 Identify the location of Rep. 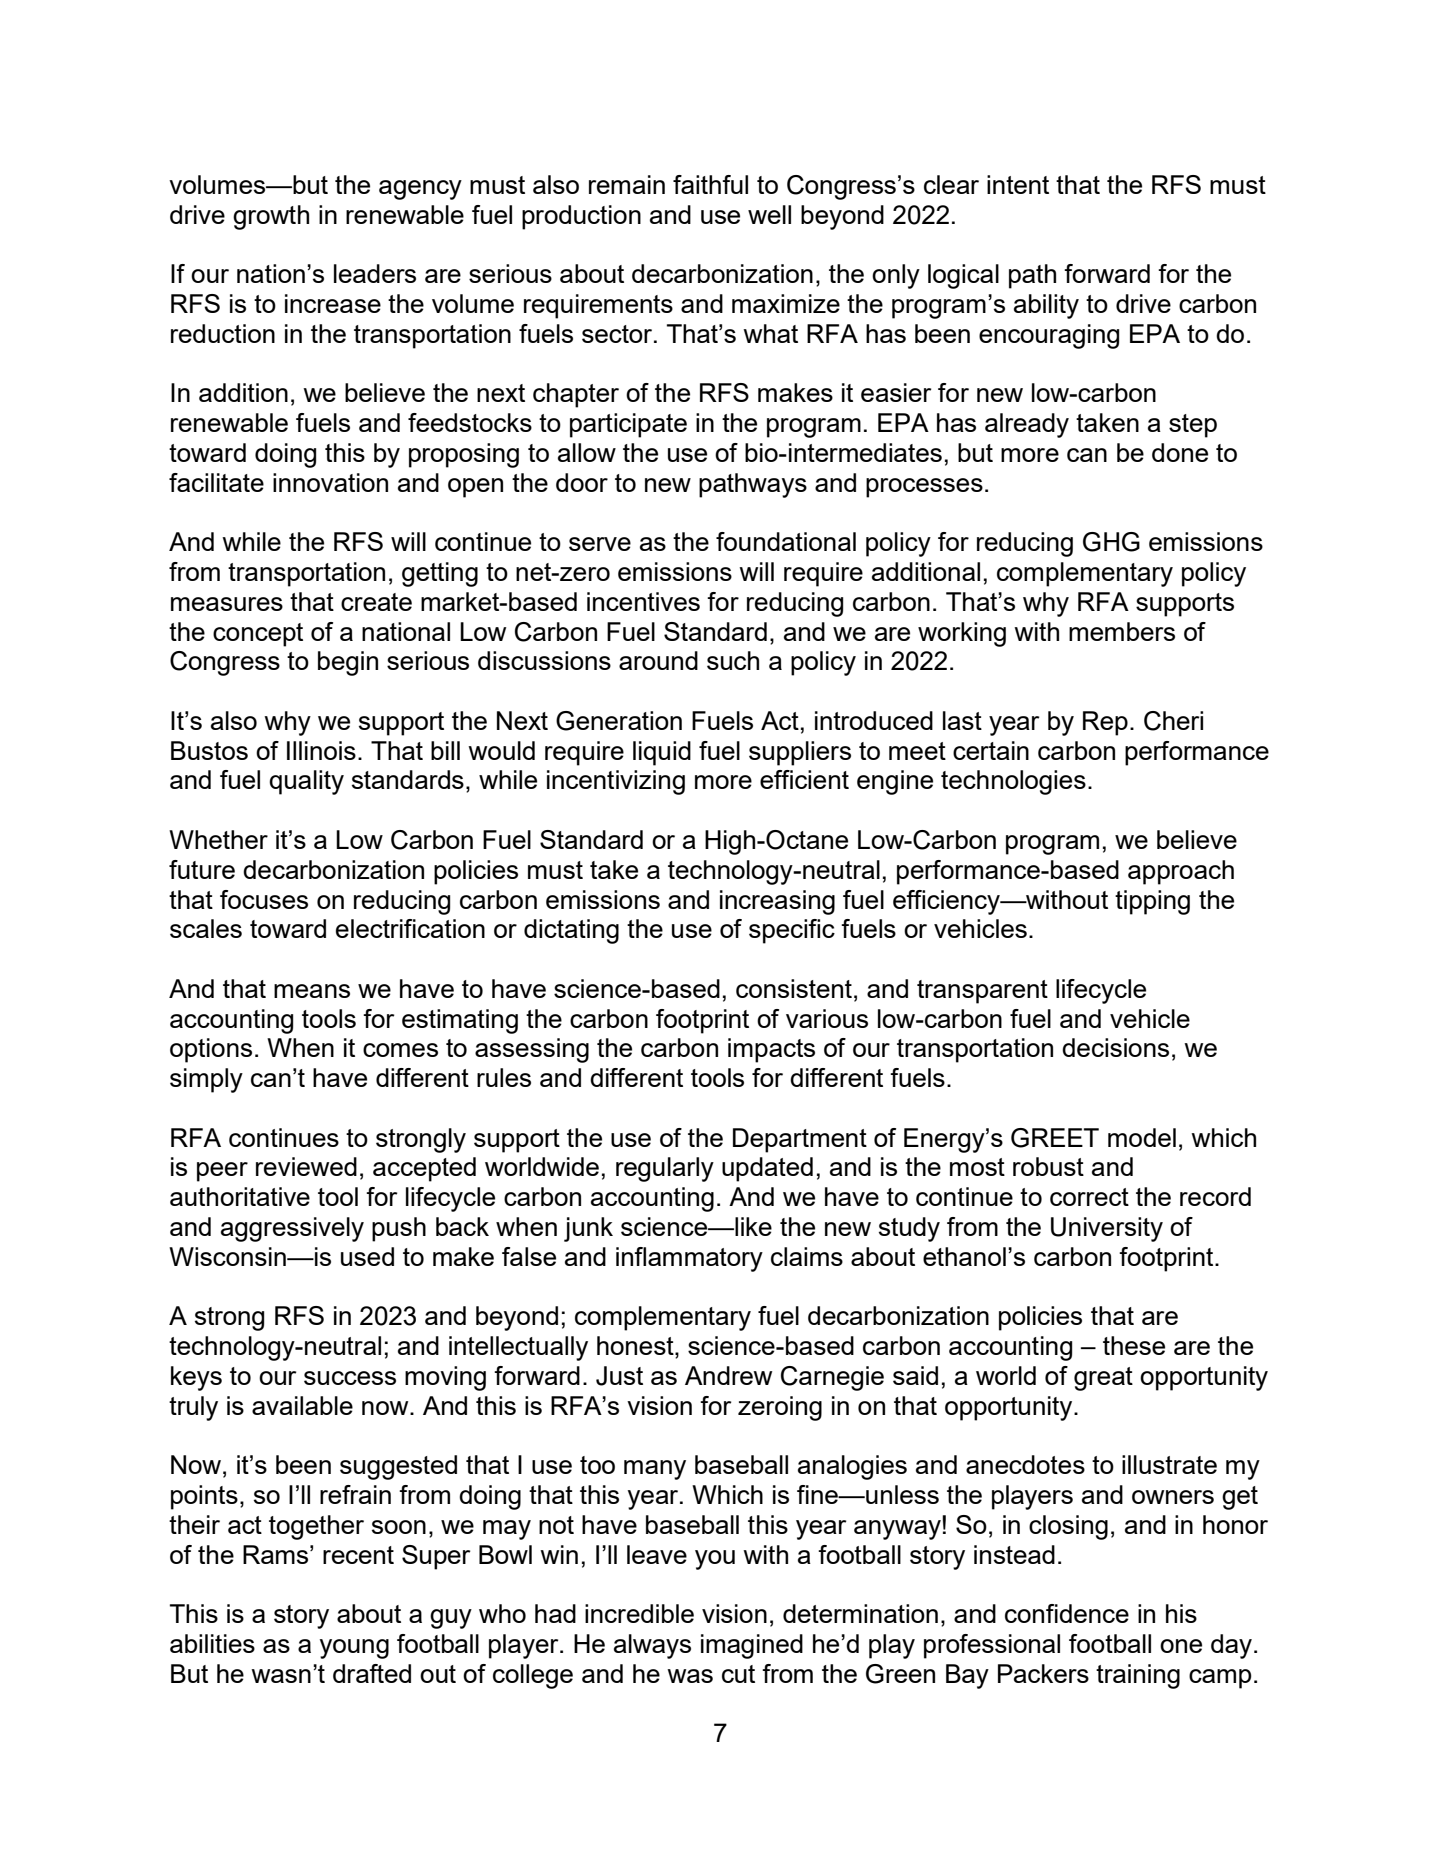
(1105, 723).
